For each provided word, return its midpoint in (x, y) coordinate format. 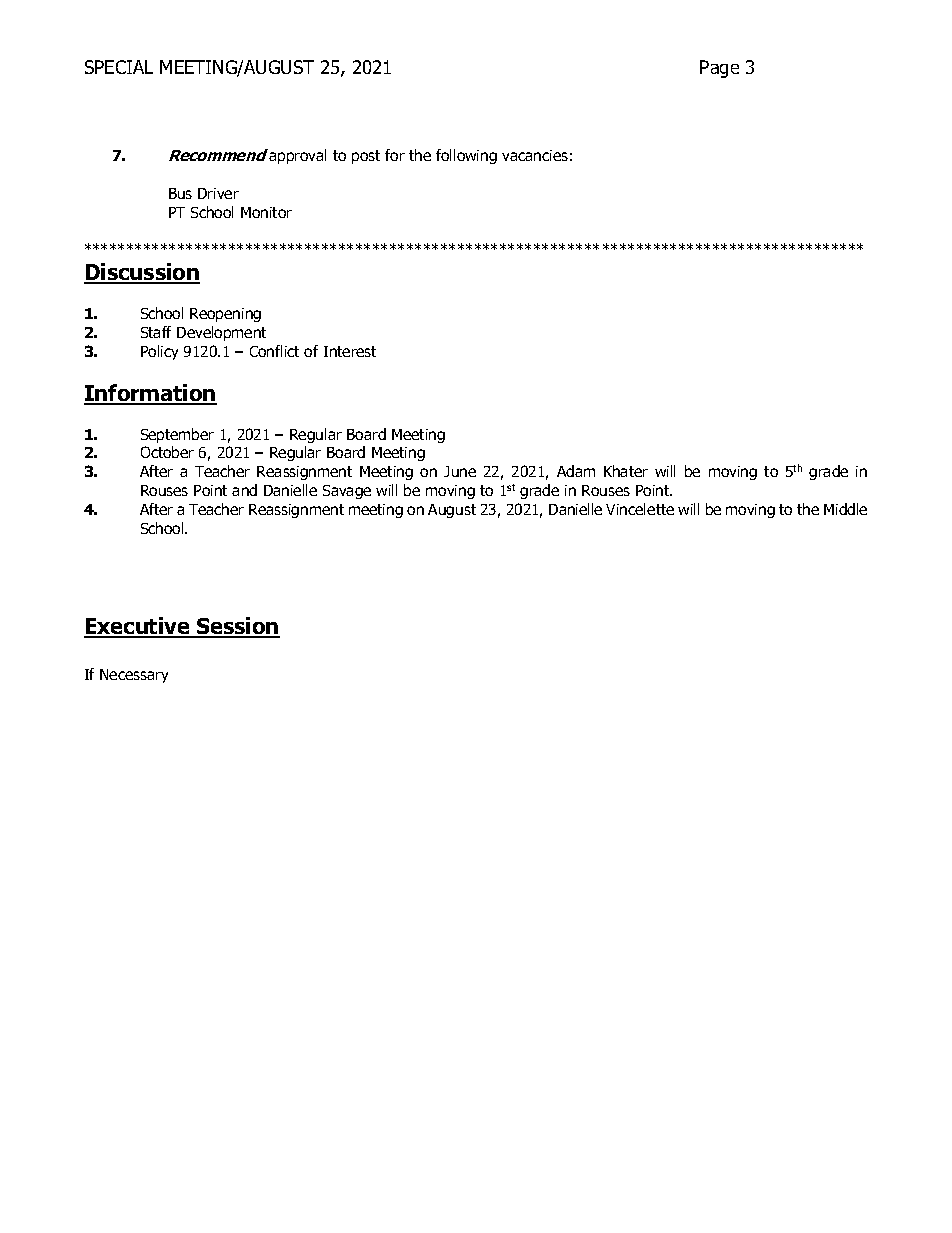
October (167, 452)
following (466, 156)
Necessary (134, 676)
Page (719, 69)
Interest (350, 351)
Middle (845, 509)
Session (237, 627)
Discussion (142, 273)
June (460, 471)
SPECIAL (119, 67)
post (366, 157)
